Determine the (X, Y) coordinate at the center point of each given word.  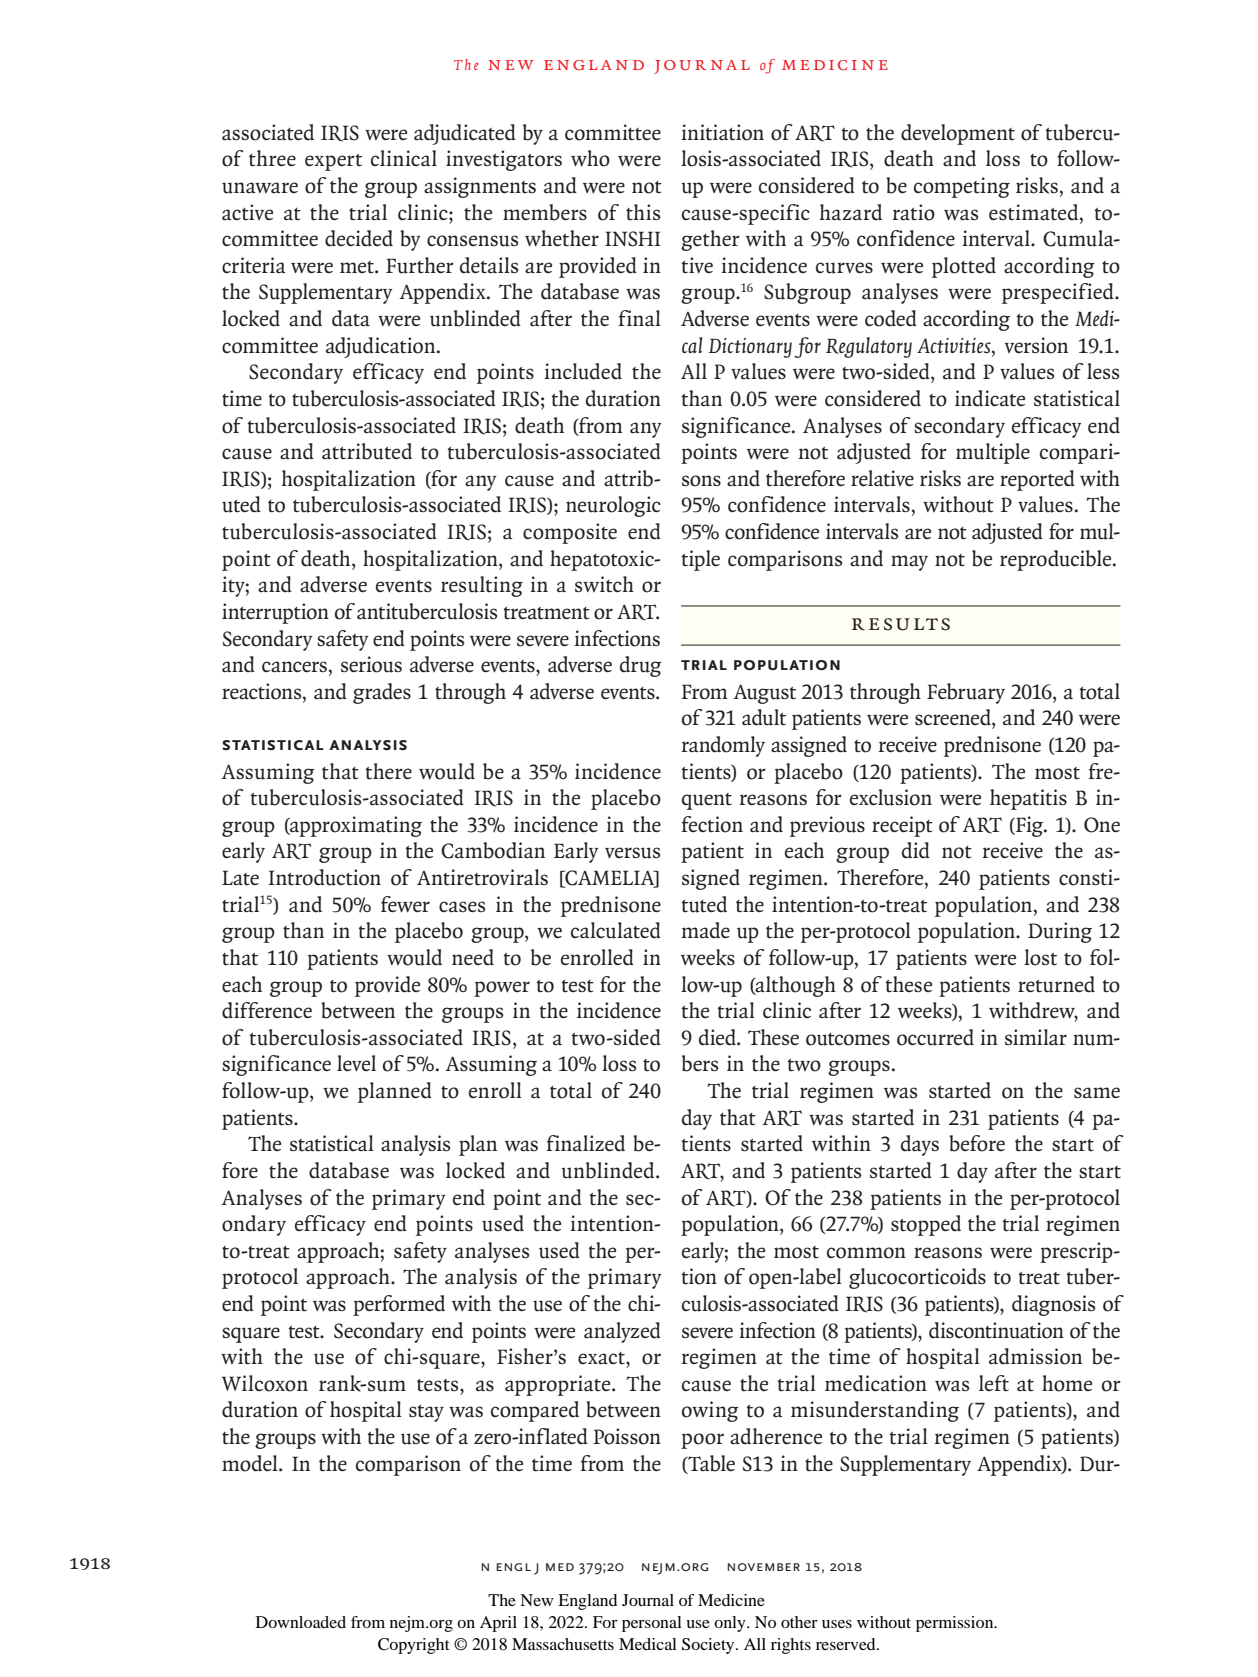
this (643, 212)
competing (962, 187)
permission (956, 1624)
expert (333, 162)
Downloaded (301, 1622)
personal (652, 1624)
